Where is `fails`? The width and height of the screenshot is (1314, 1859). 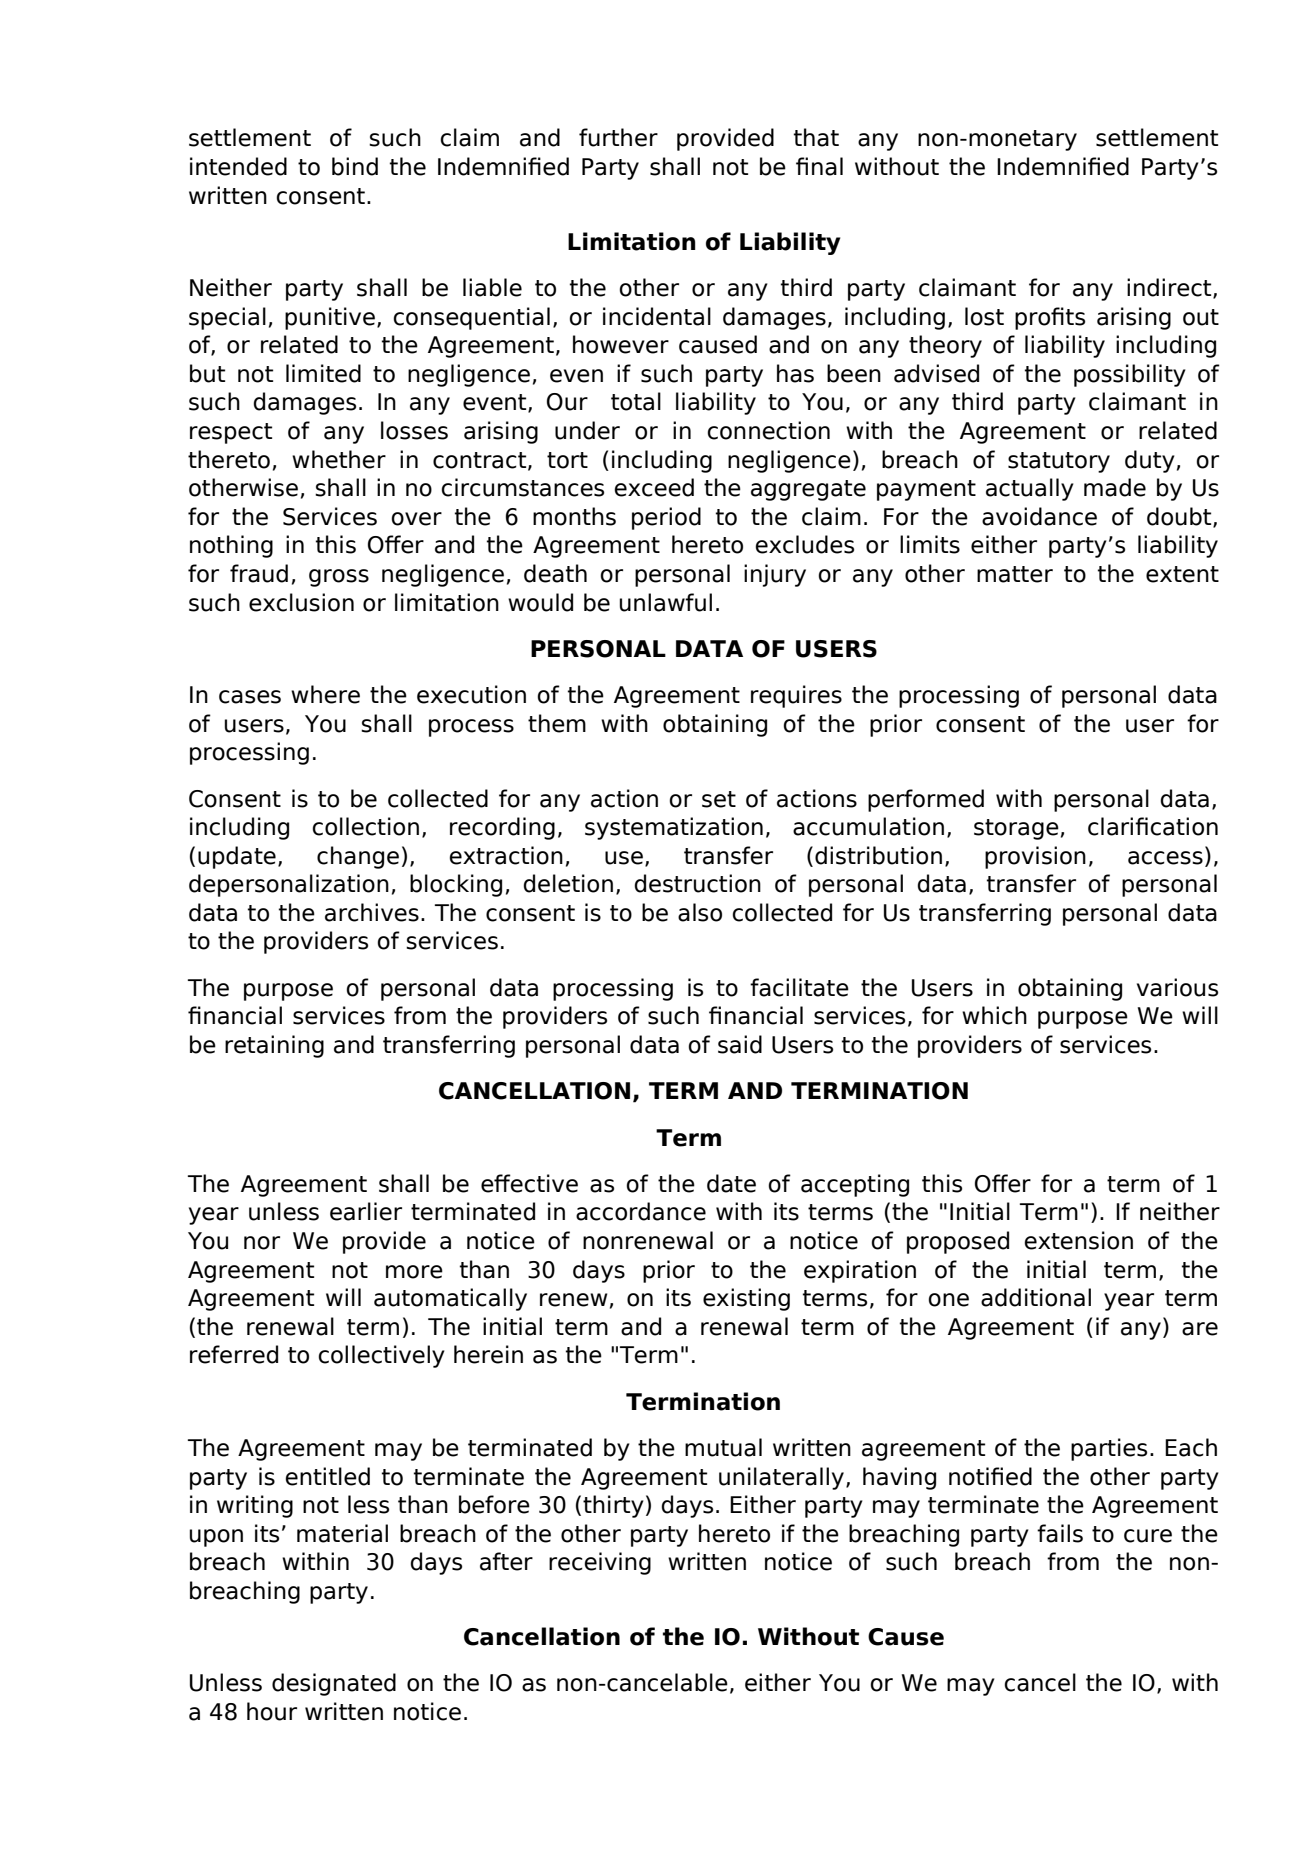 fails is located at coordinates (1060, 1533).
